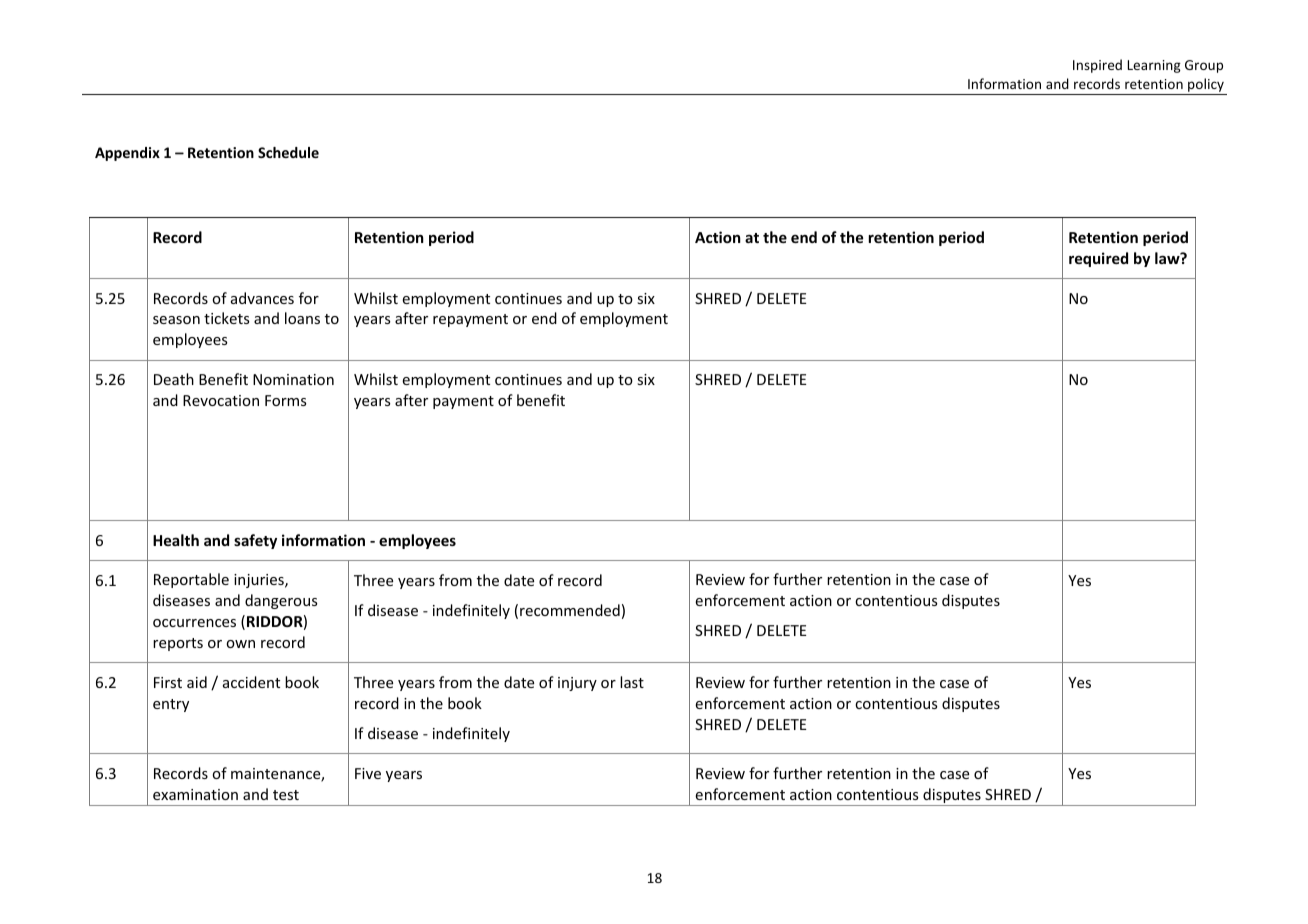 This screenshot has width=1308, height=924. Describe the element at coordinates (570, 610) in the screenshot. I see `recommended` at that location.
